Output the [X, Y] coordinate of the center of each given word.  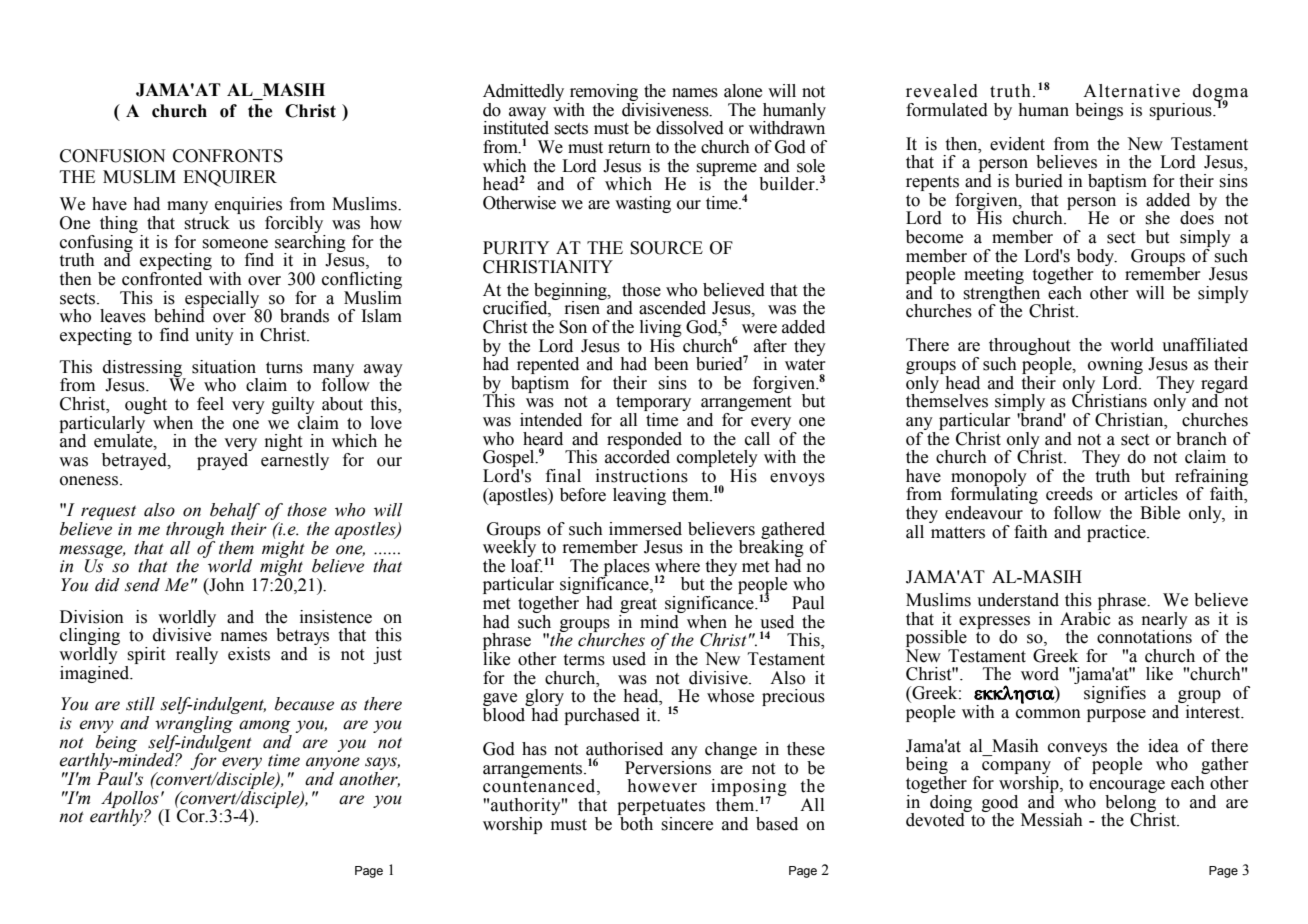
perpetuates [661, 807]
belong [1130, 803]
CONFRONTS [228, 156]
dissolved [690, 128]
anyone [333, 765]
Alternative [1131, 91]
